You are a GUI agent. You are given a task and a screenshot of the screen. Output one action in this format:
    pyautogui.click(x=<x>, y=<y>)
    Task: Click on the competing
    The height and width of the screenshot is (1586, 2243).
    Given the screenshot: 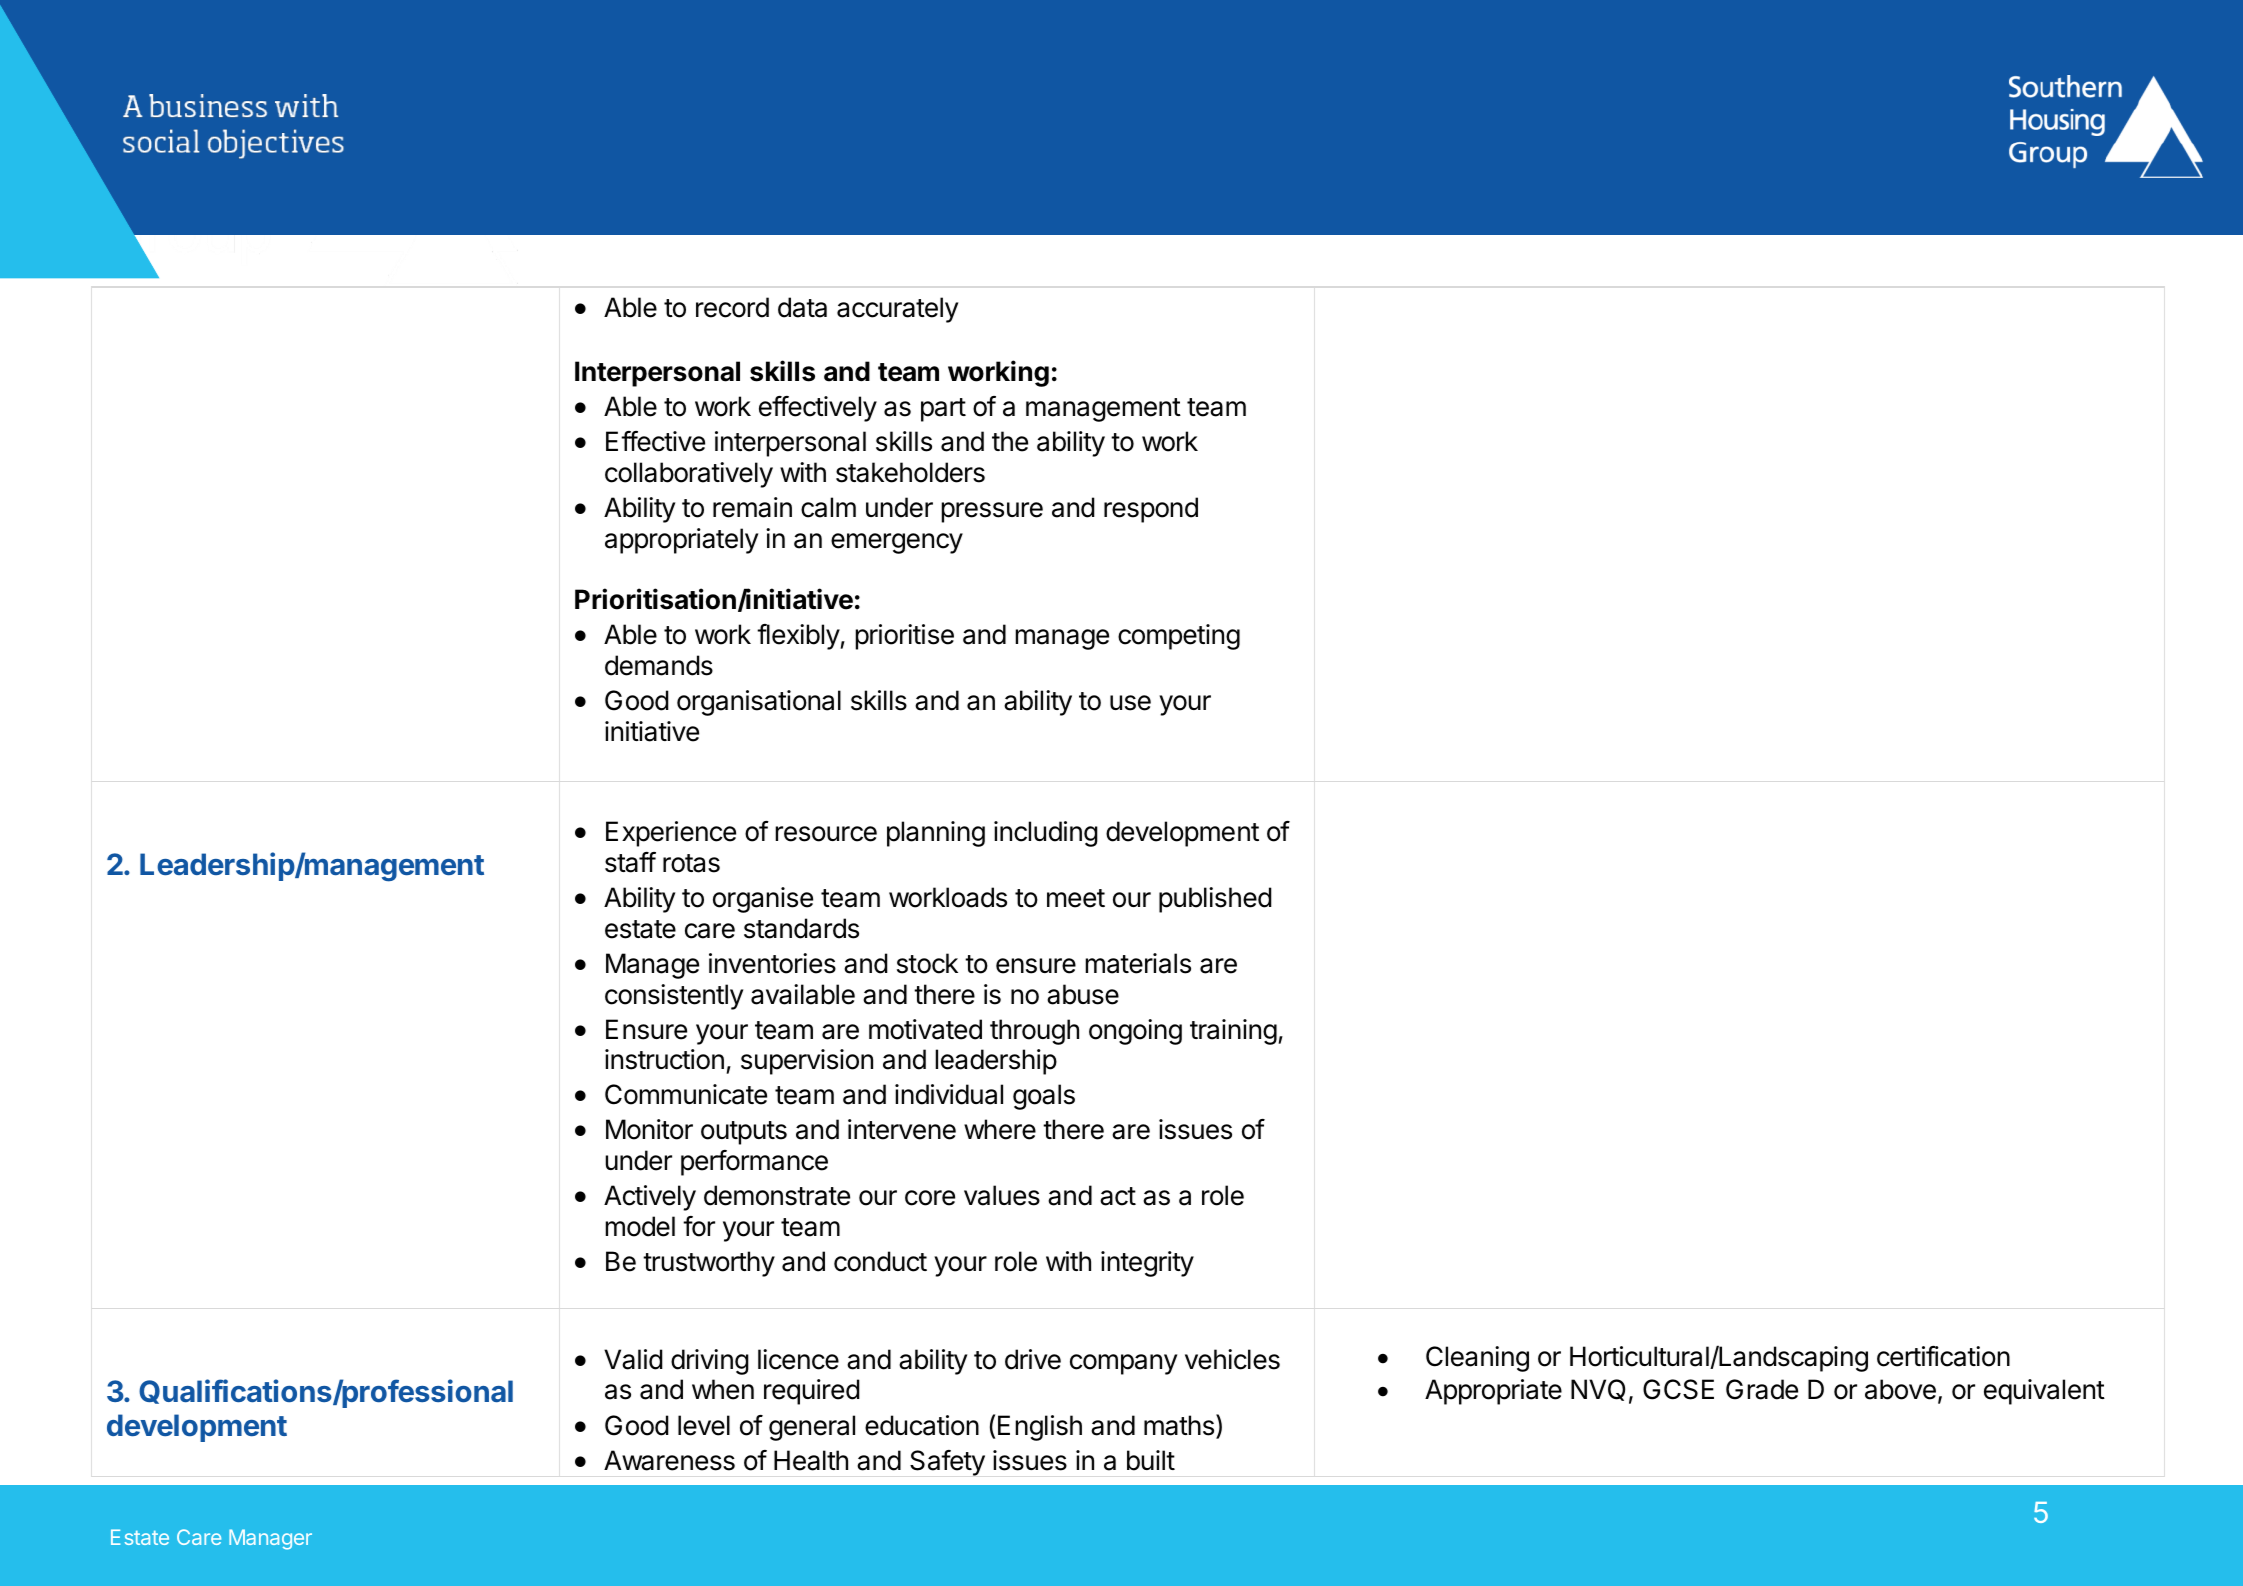 What is the action you would take?
    pyautogui.click(x=1179, y=637)
